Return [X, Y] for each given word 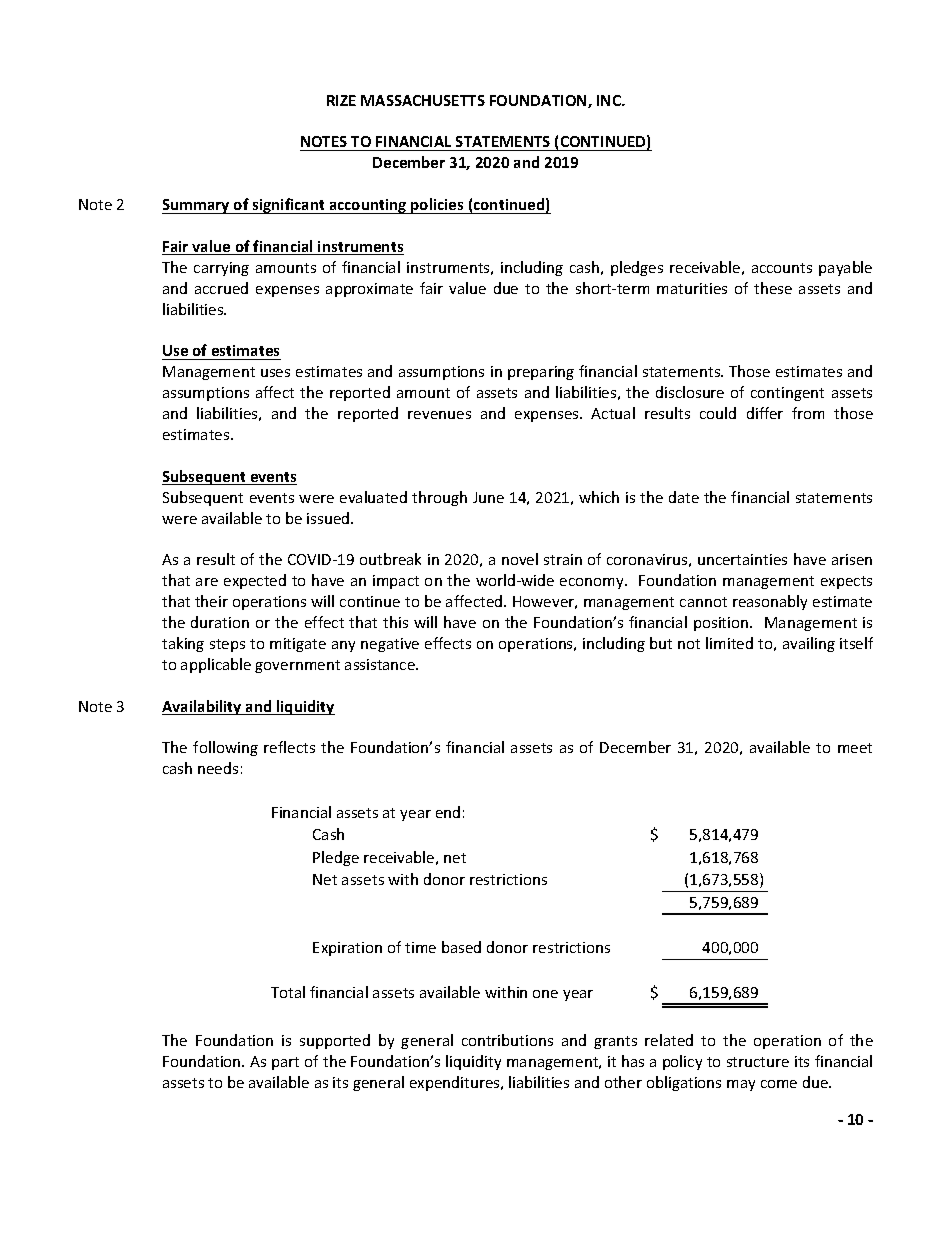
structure [758, 1062]
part [285, 1063]
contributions [507, 1040]
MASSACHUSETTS [423, 100]
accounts [782, 268]
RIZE [341, 100]
